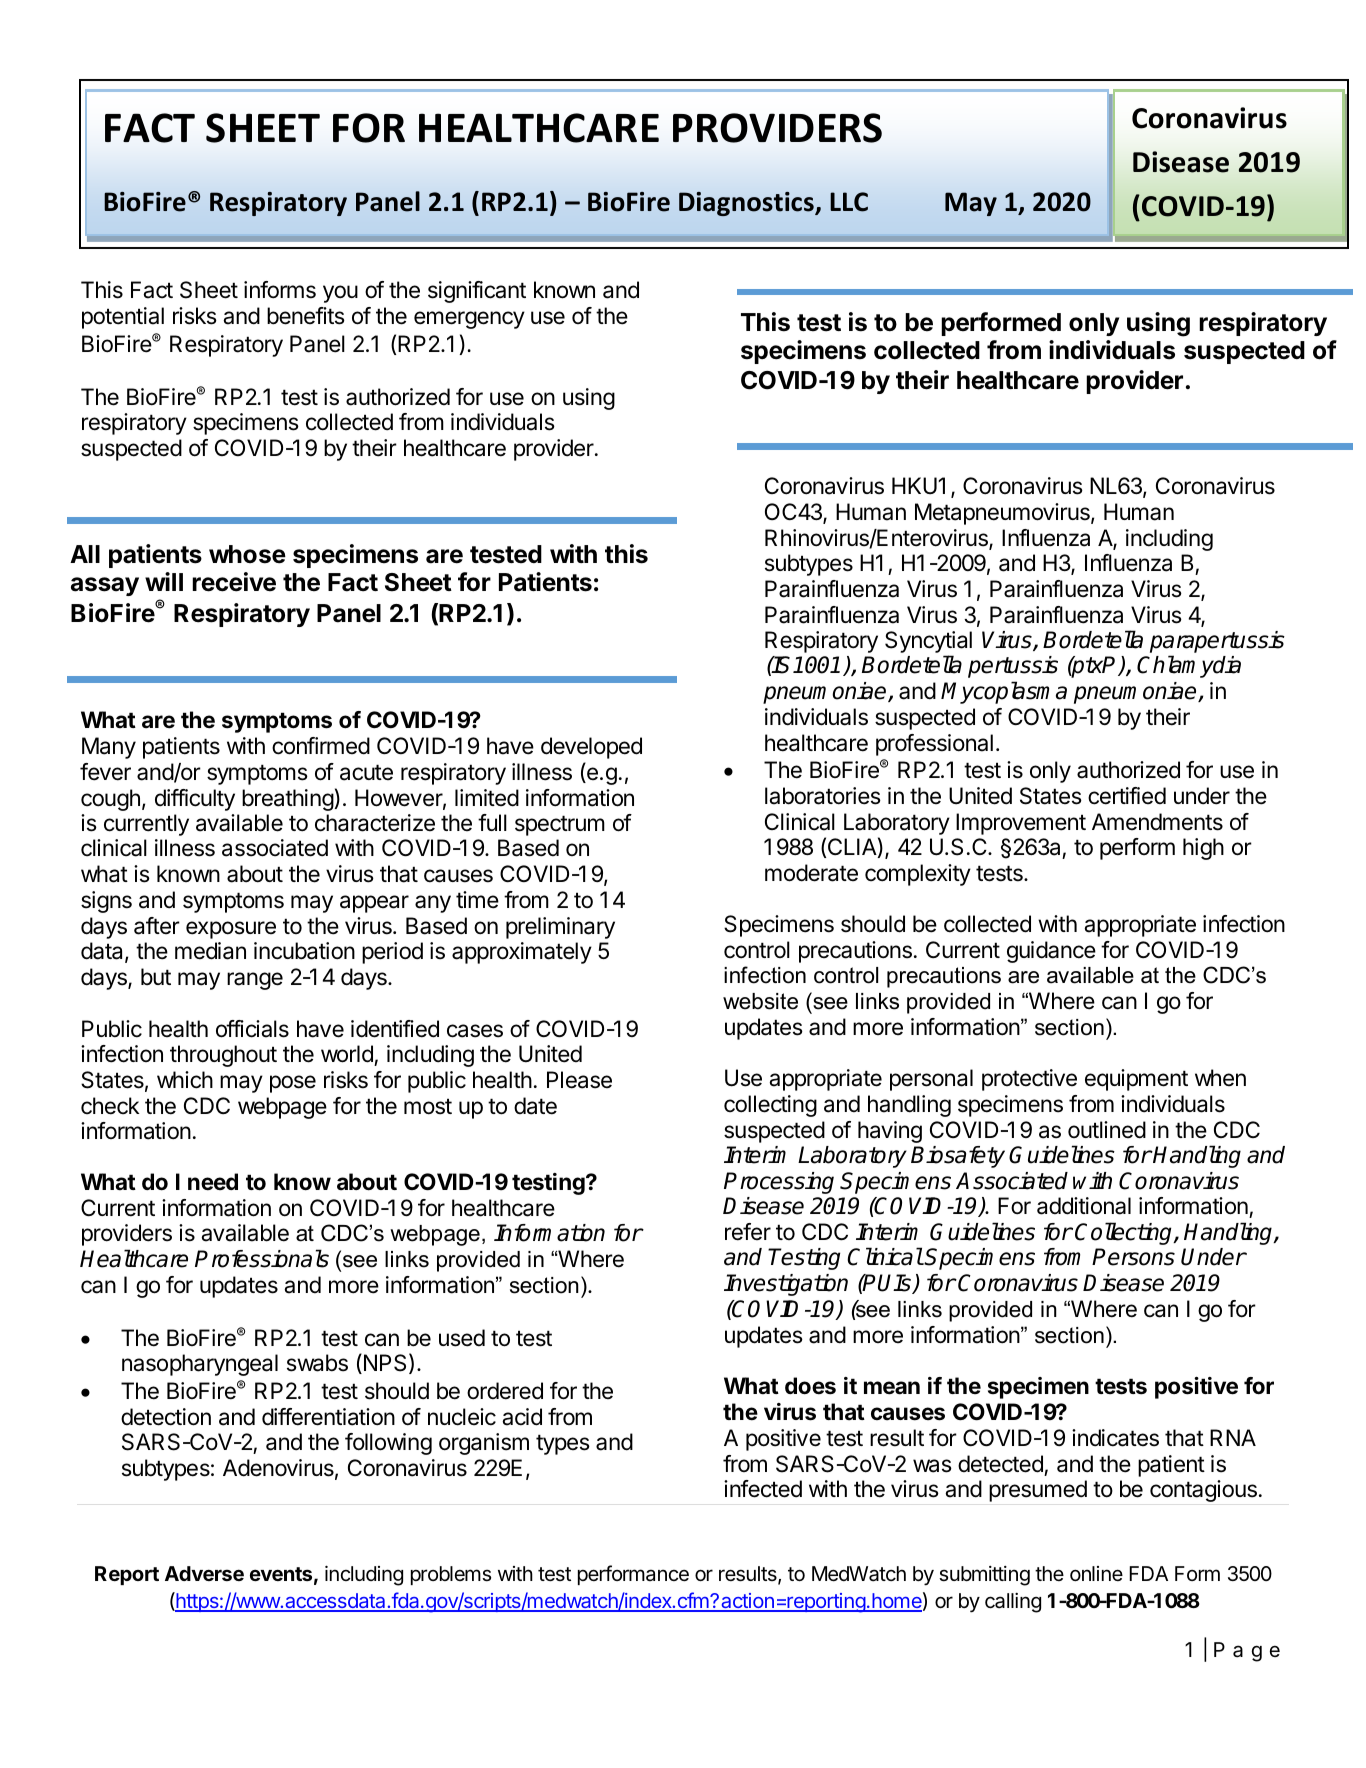  I want to click on guidance, so click(1051, 952).
